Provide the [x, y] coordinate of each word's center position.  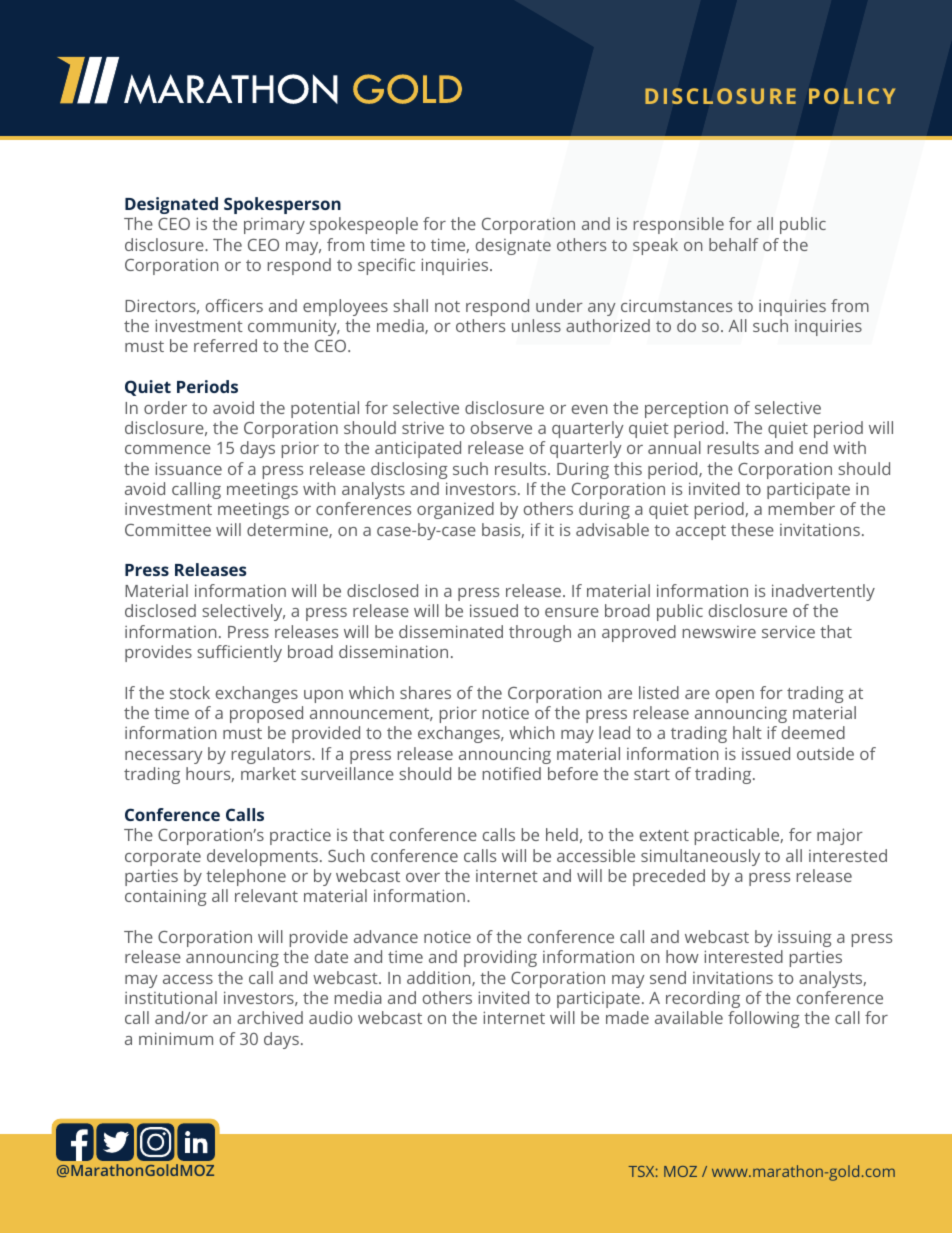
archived [270, 1017]
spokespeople [364, 225]
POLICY [852, 96]
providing [500, 958]
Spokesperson [282, 205]
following [764, 1019]
